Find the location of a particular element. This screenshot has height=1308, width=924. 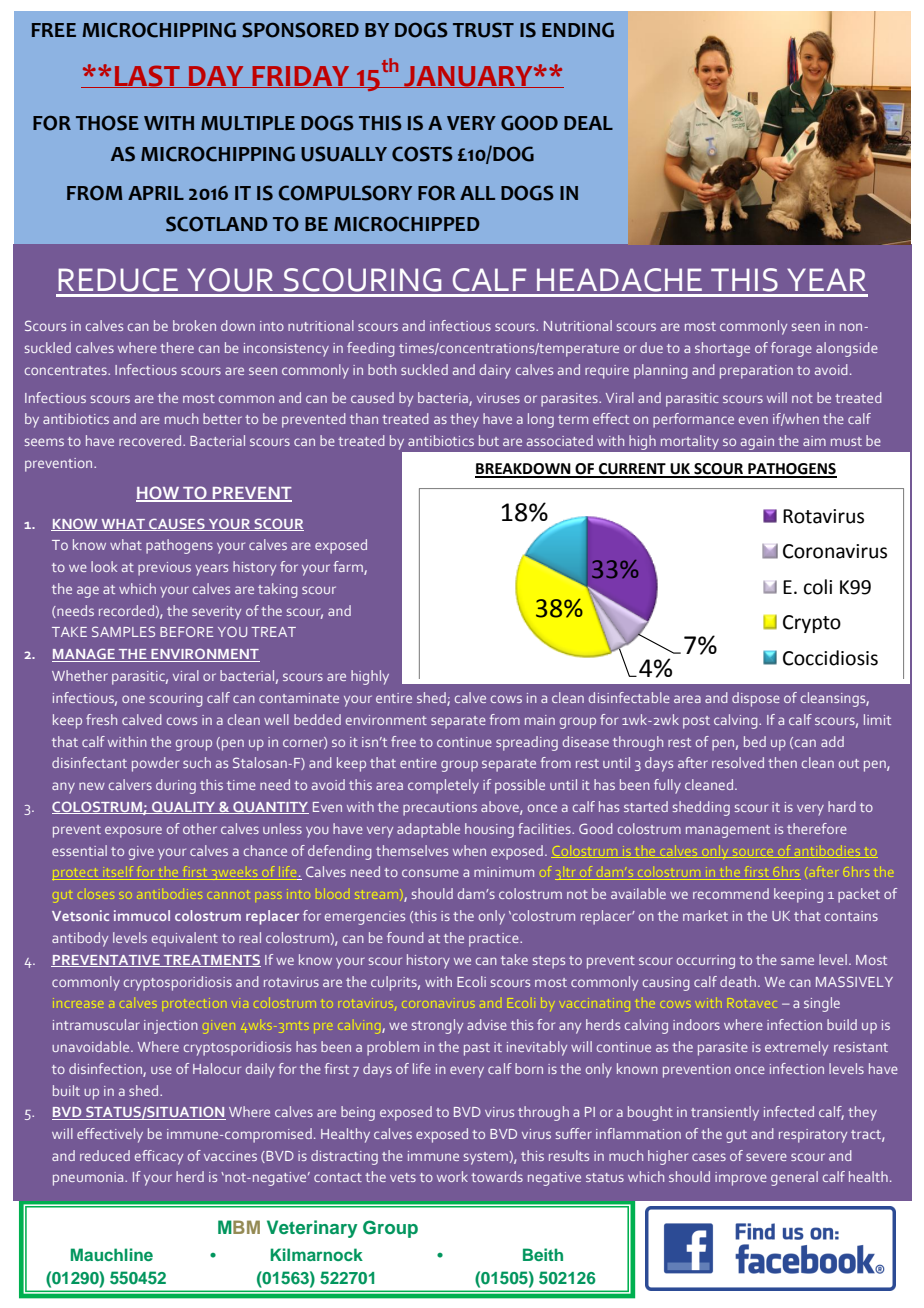

LAST is located at coordinates (147, 76).
